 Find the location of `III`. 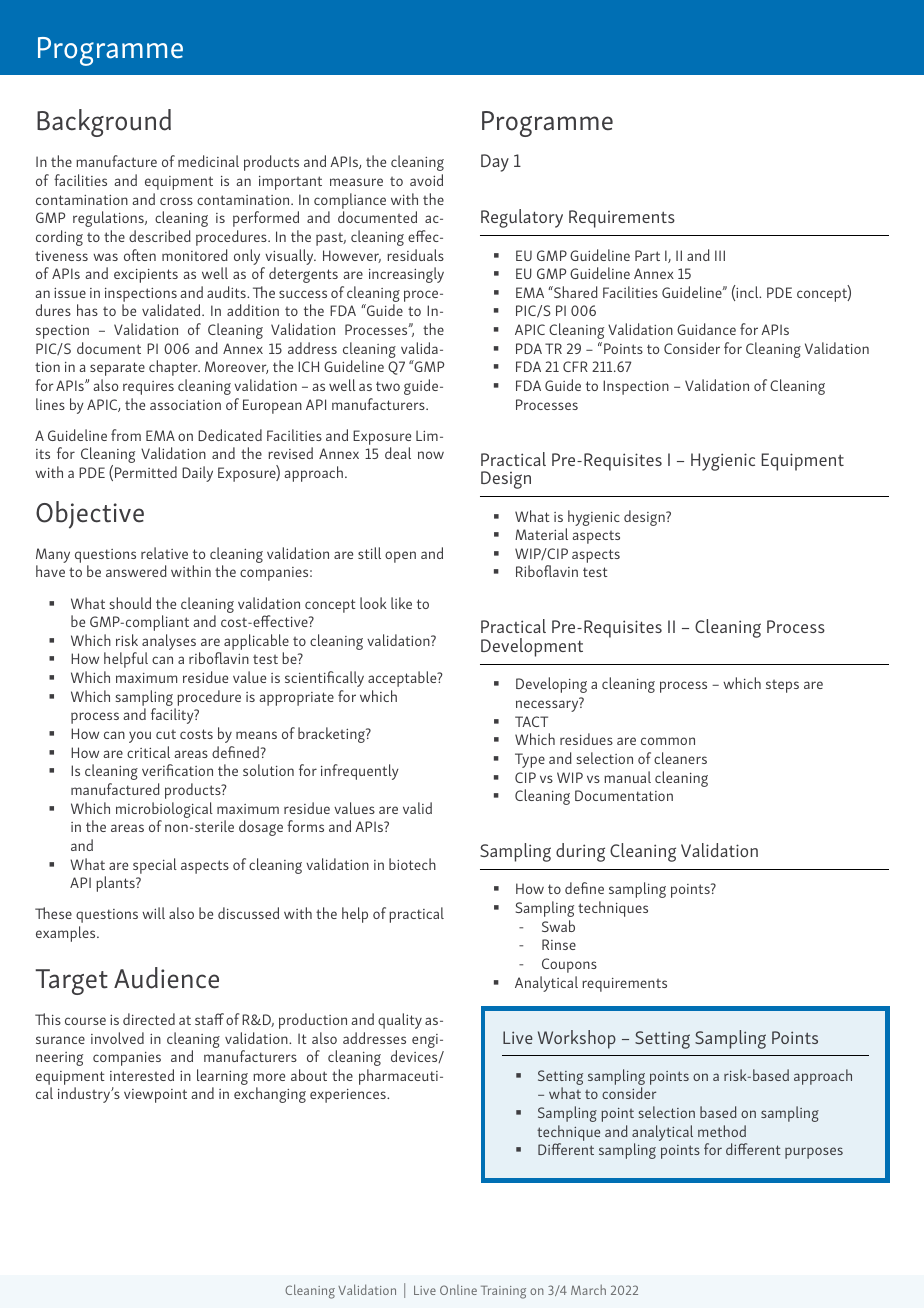

III is located at coordinates (720, 255).
